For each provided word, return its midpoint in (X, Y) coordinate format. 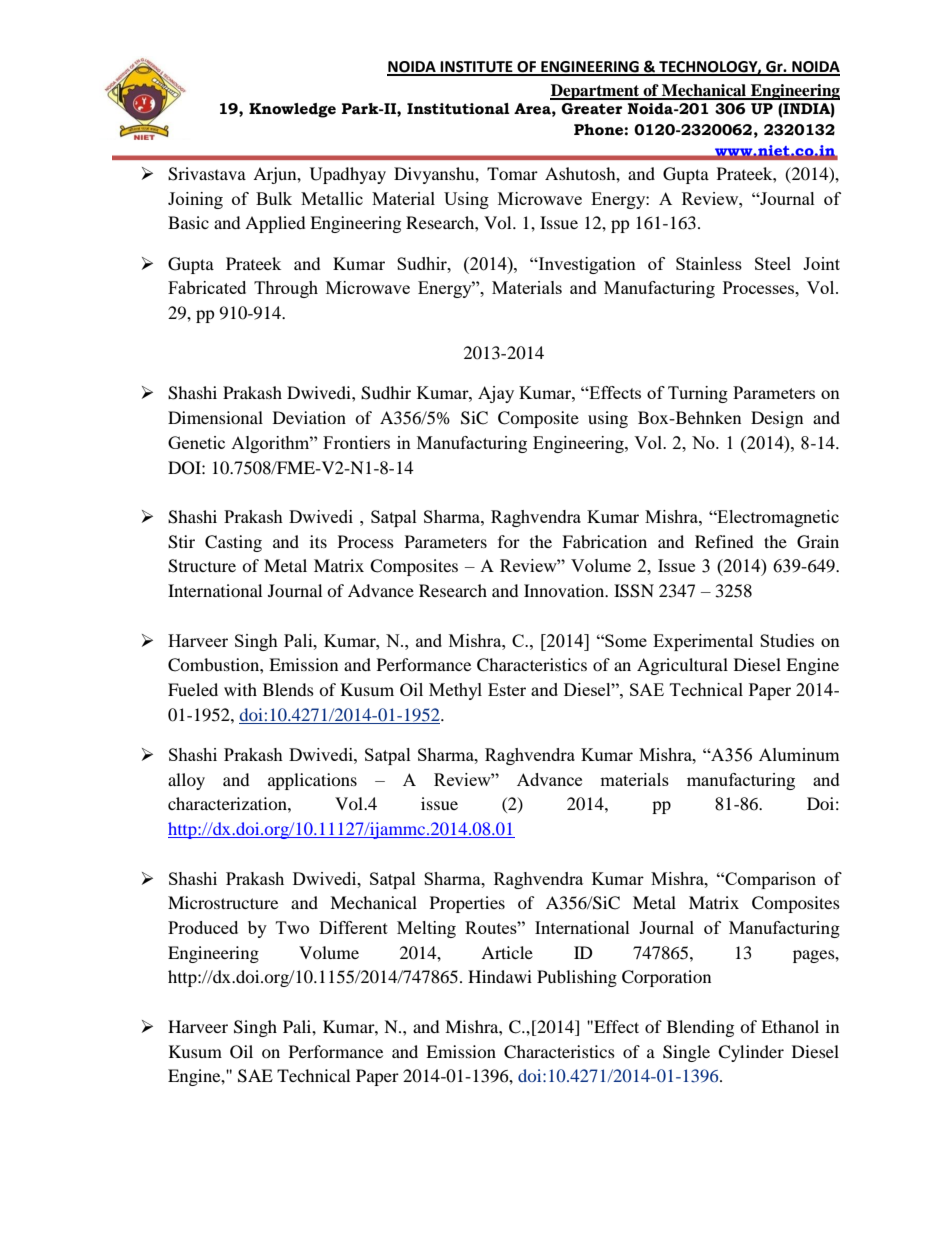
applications (312, 781)
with (240, 689)
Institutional (458, 109)
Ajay (496, 394)
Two (292, 927)
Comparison (769, 880)
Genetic (196, 442)
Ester (507, 689)
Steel (773, 263)
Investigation (586, 265)
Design (777, 419)
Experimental (703, 642)
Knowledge (292, 110)
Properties (467, 904)
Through (286, 289)
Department (596, 92)
